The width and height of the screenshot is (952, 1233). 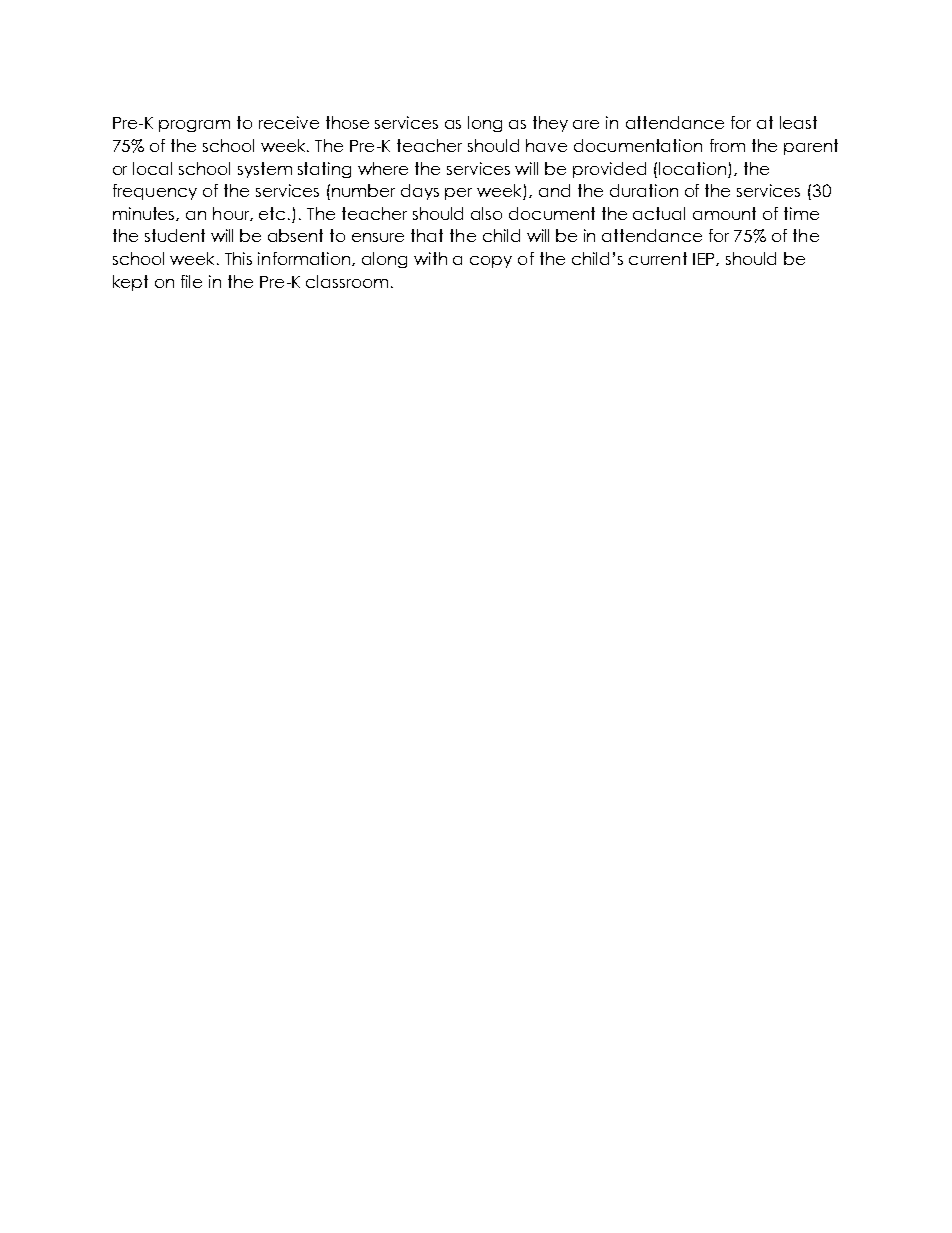 What do you see at coordinates (550, 124) in the screenshot?
I see `they` at bounding box center [550, 124].
